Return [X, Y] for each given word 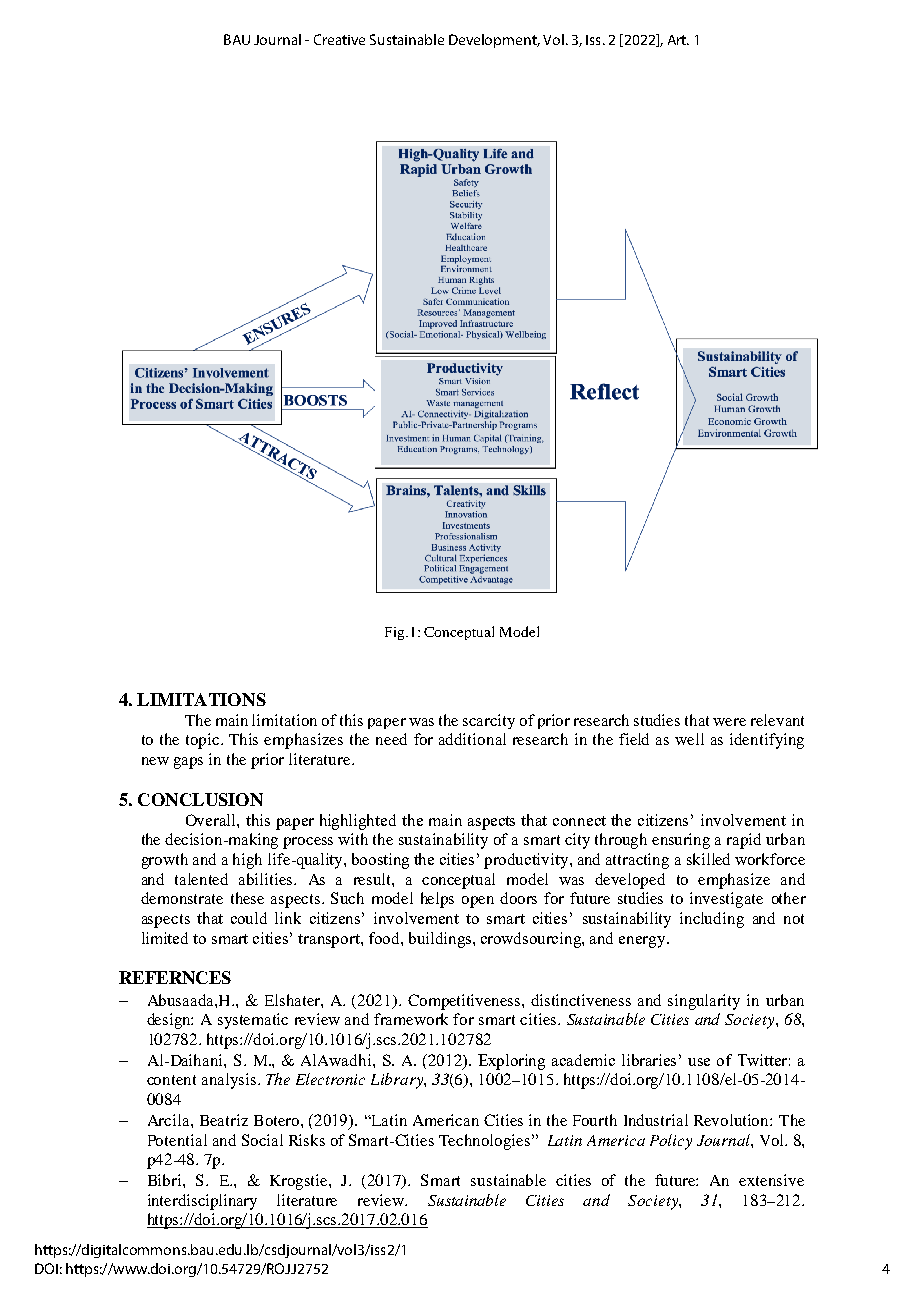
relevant [777, 720]
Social [262, 1140]
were [729, 722]
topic [204, 741]
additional [472, 739]
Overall [212, 820]
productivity [527, 861]
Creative [339, 39]
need [391, 739]
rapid [744, 841]
